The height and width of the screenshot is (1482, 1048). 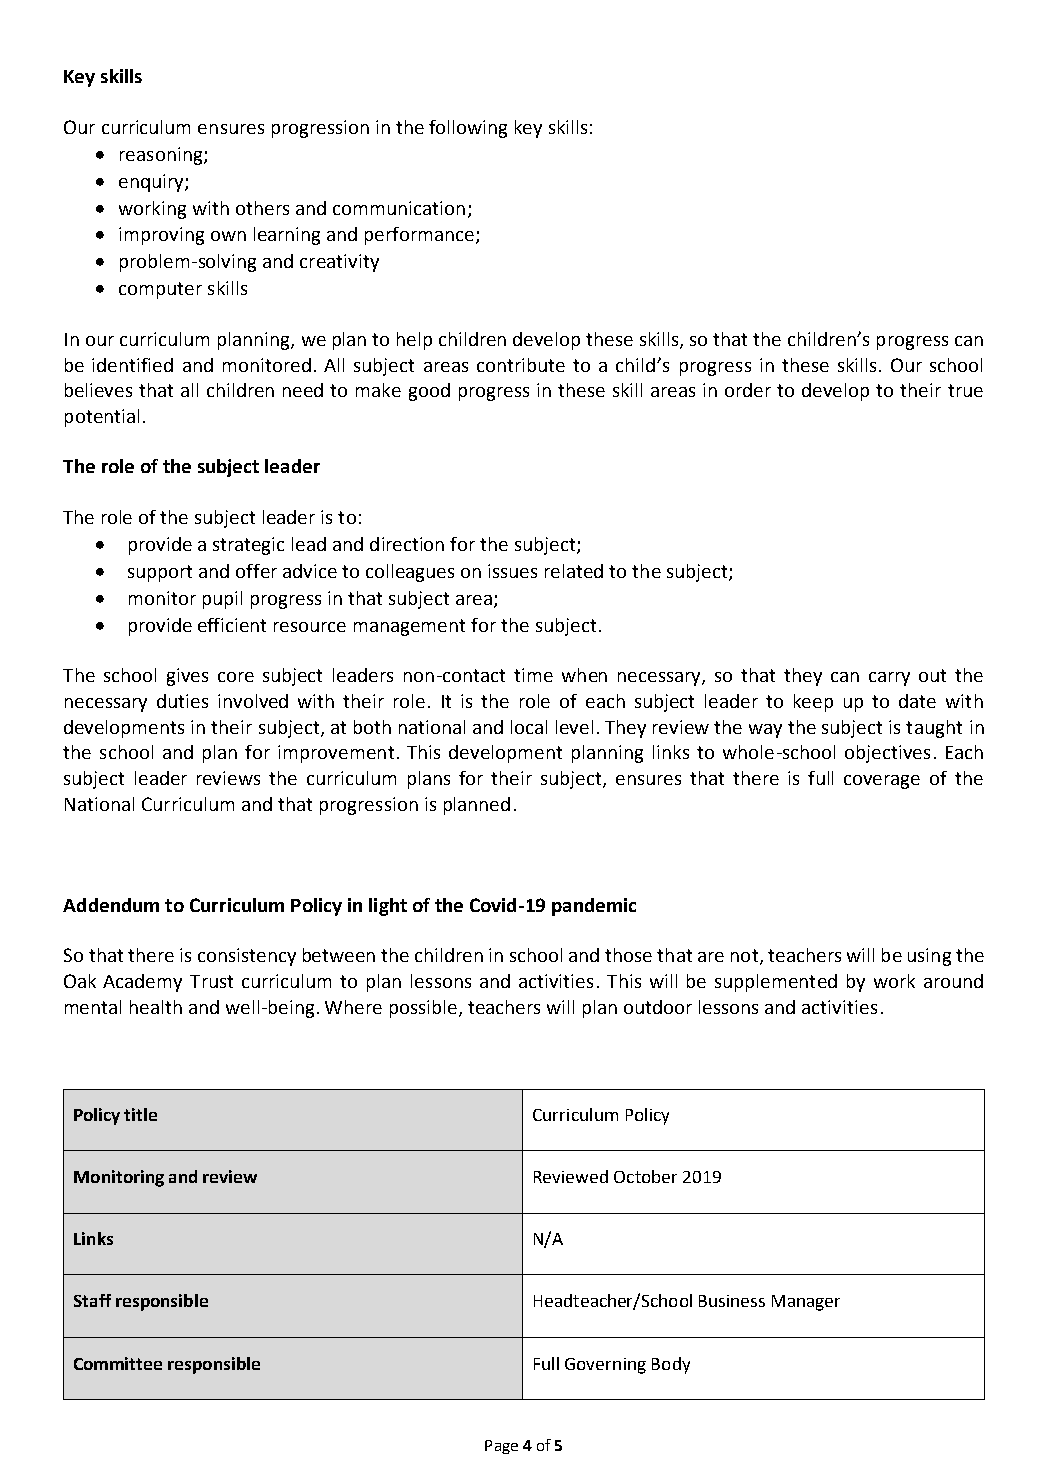 What do you see at coordinates (965, 390) in the screenshot?
I see `true` at bounding box center [965, 390].
